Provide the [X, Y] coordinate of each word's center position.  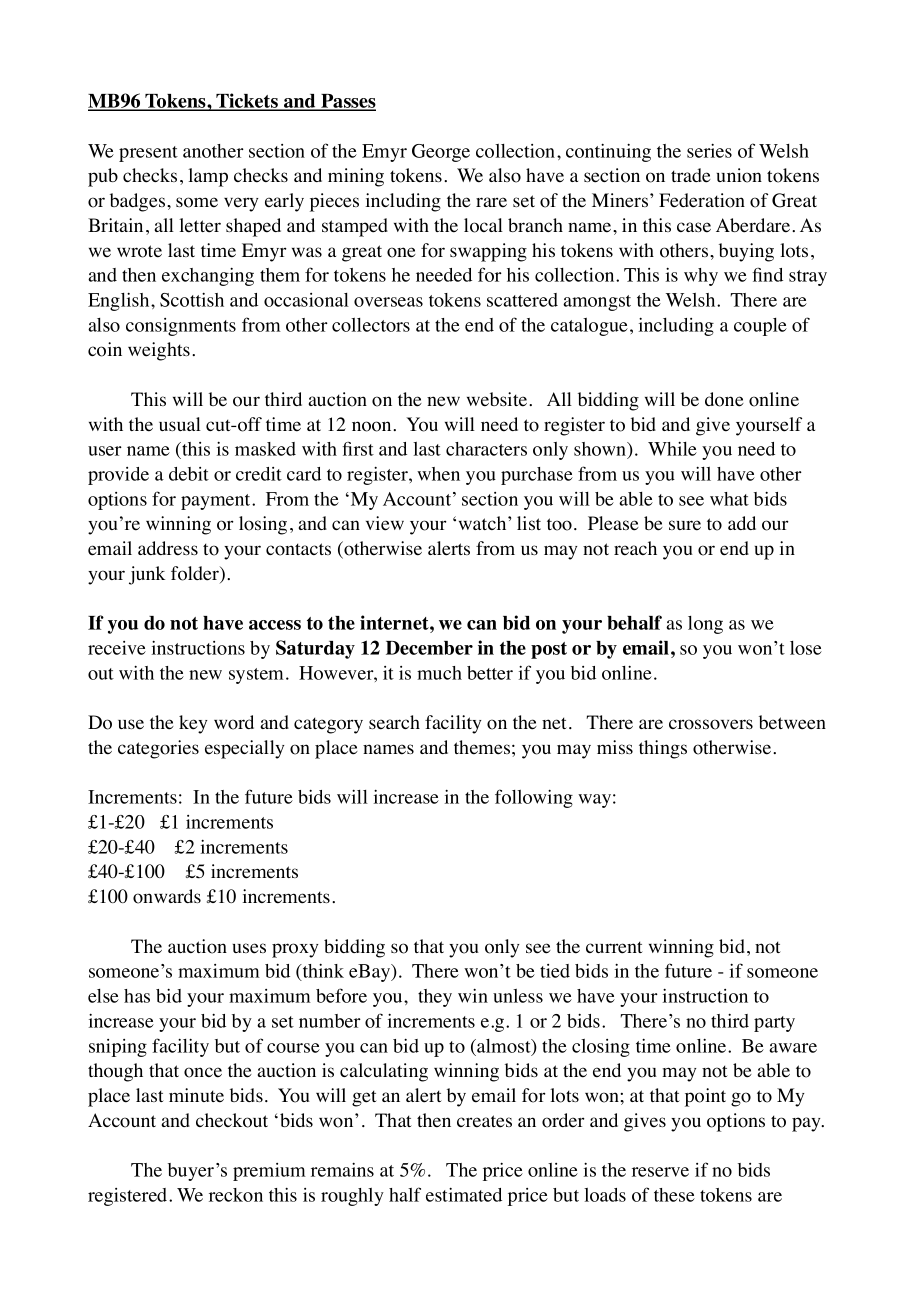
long [705, 625]
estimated [464, 1194]
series [709, 150]
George [441, 153]
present [148, 154]
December [429, 648]
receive [117, 648]
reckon [236, 1195]
